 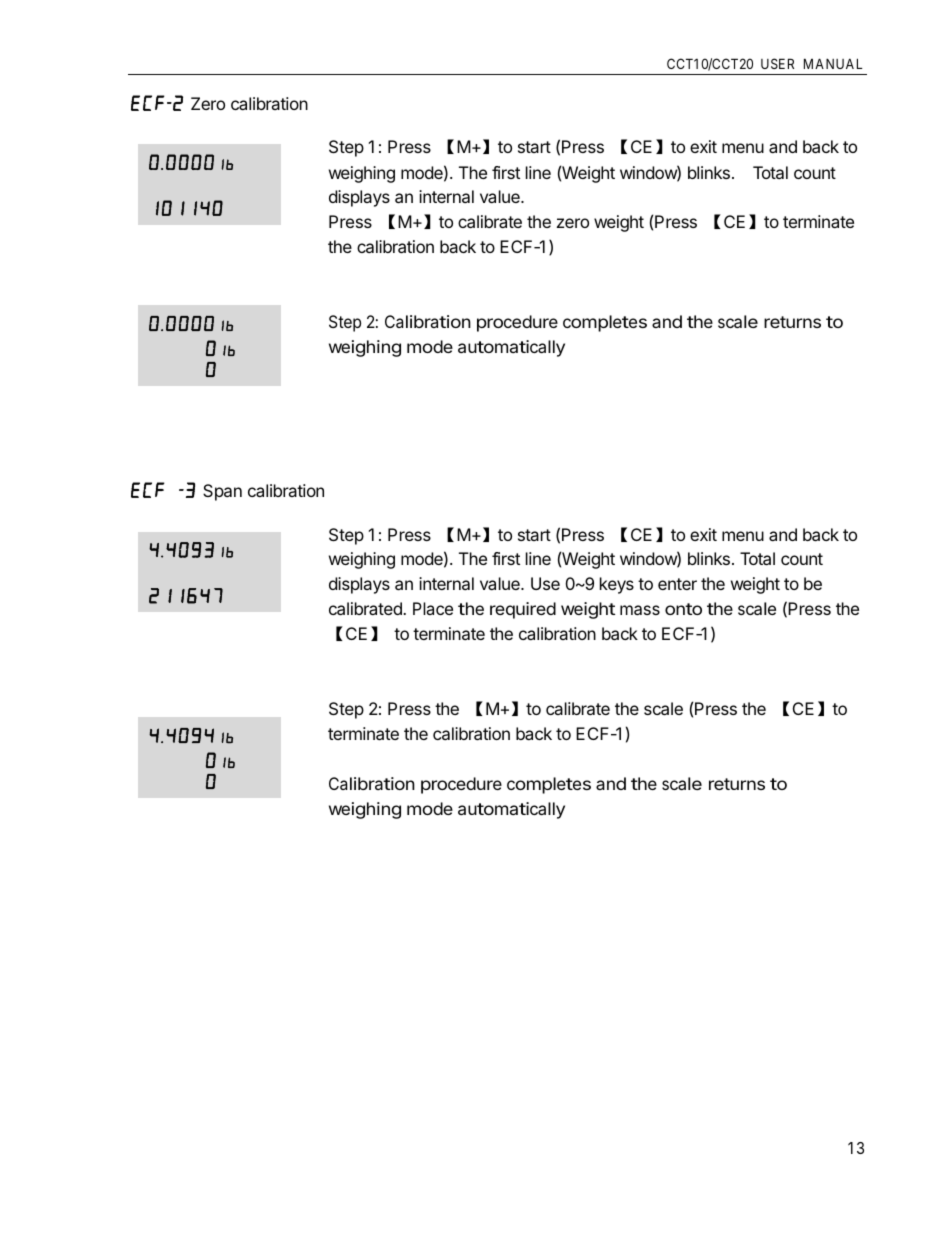 I want to click on mass, so click(x=640, y=610).
